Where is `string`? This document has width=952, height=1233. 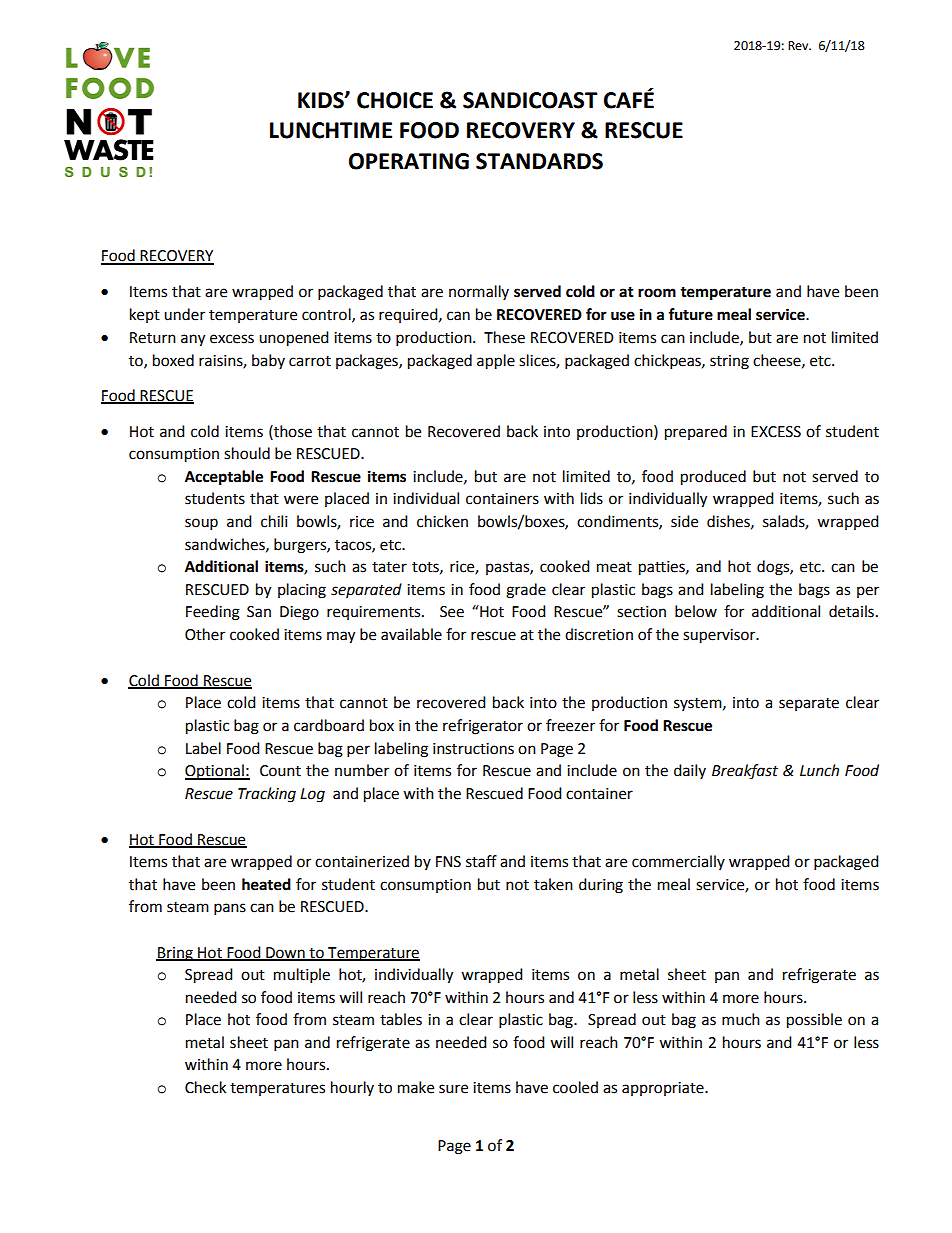 string is located at coordinates (729, 362).
